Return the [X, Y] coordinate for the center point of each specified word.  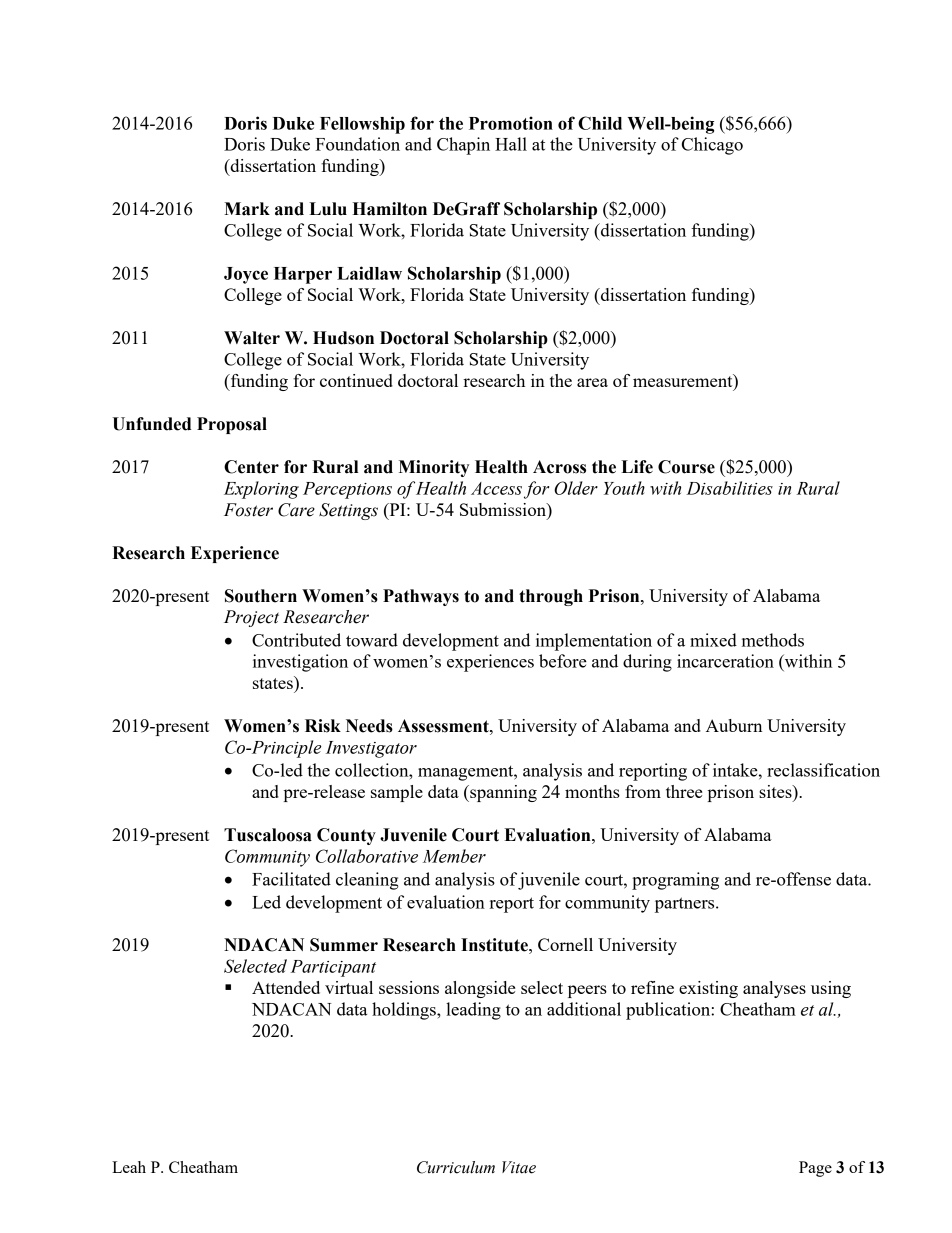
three [684, 791]
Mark [247, 209]
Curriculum [456, 1167]
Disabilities [729, 488]
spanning [502, 793]
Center [251, 467]
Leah [129, 1167]
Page [815, 1169]
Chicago [712, 146]
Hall [511, 144]
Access [496, 488]
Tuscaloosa [268, 835]
